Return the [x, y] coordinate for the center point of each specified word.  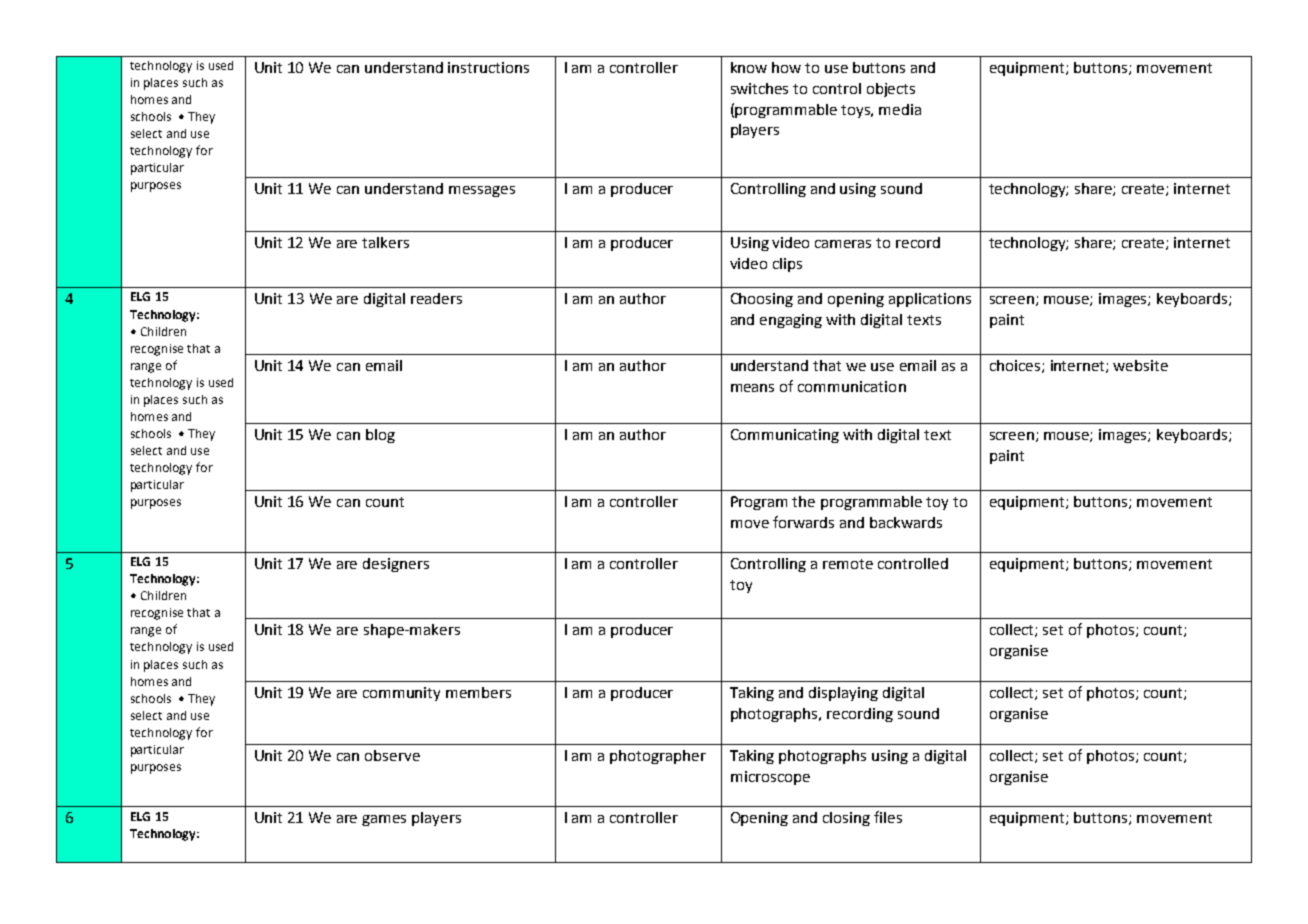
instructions [488, 67]
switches [759, 88]
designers [396, 565]
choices [1016, 366]
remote [848, 564]
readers [436, 298]
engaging [791, 321]
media [900, 109]
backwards [906, 522]
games [384, 820]
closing [846, 819]
